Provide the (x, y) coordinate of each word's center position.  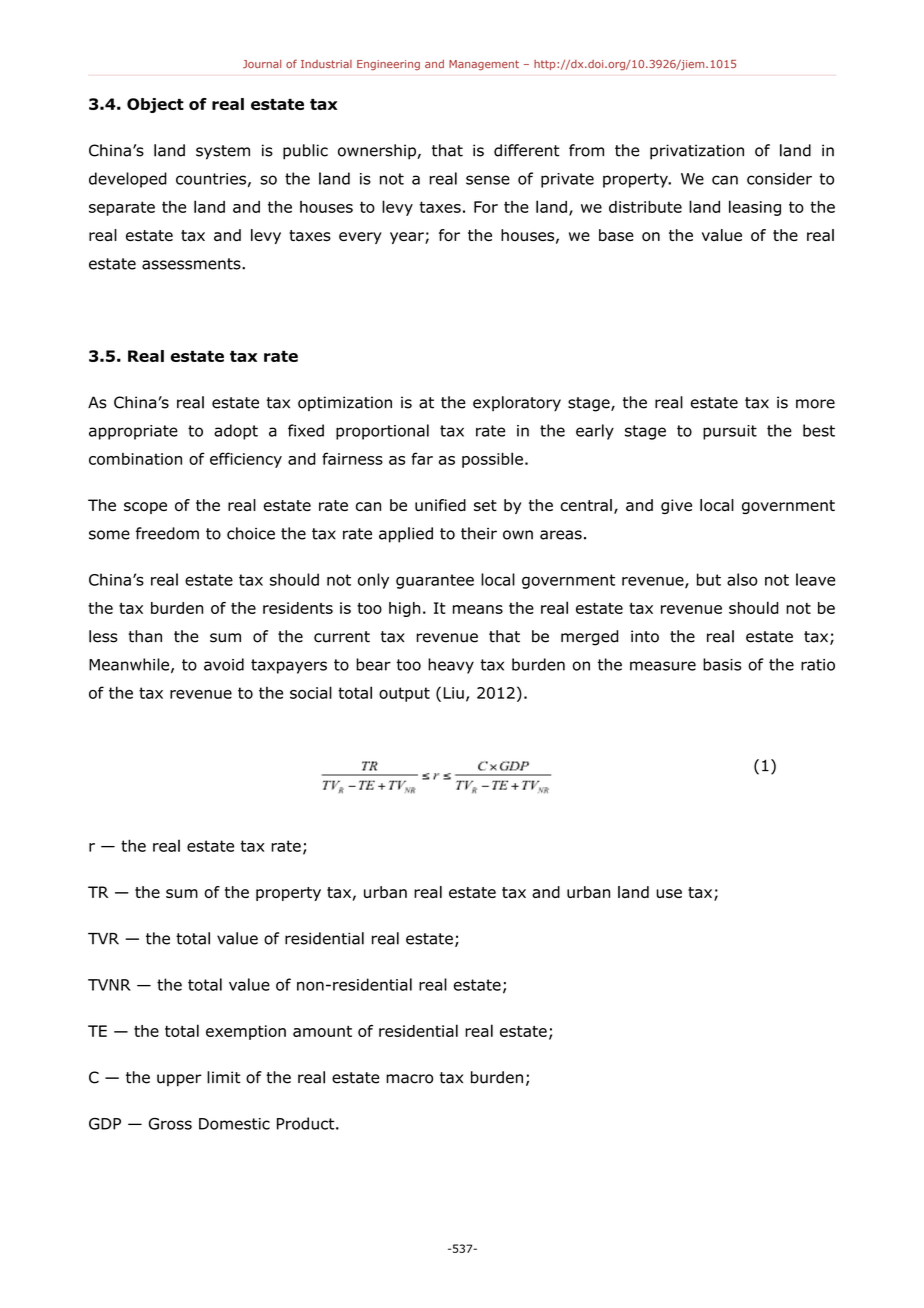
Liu (454, 693)
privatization (697, 152)
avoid (224, 664)
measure (663, 666)
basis (722, 664)
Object (155, 105)
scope (145, 508)
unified (440, 505)
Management (484, 65)
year (408, 238)
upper (179, 1080)
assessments (192, 264)
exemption (246, 1032)
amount (322, 1031)
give (676, 506)
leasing (755, 208)
